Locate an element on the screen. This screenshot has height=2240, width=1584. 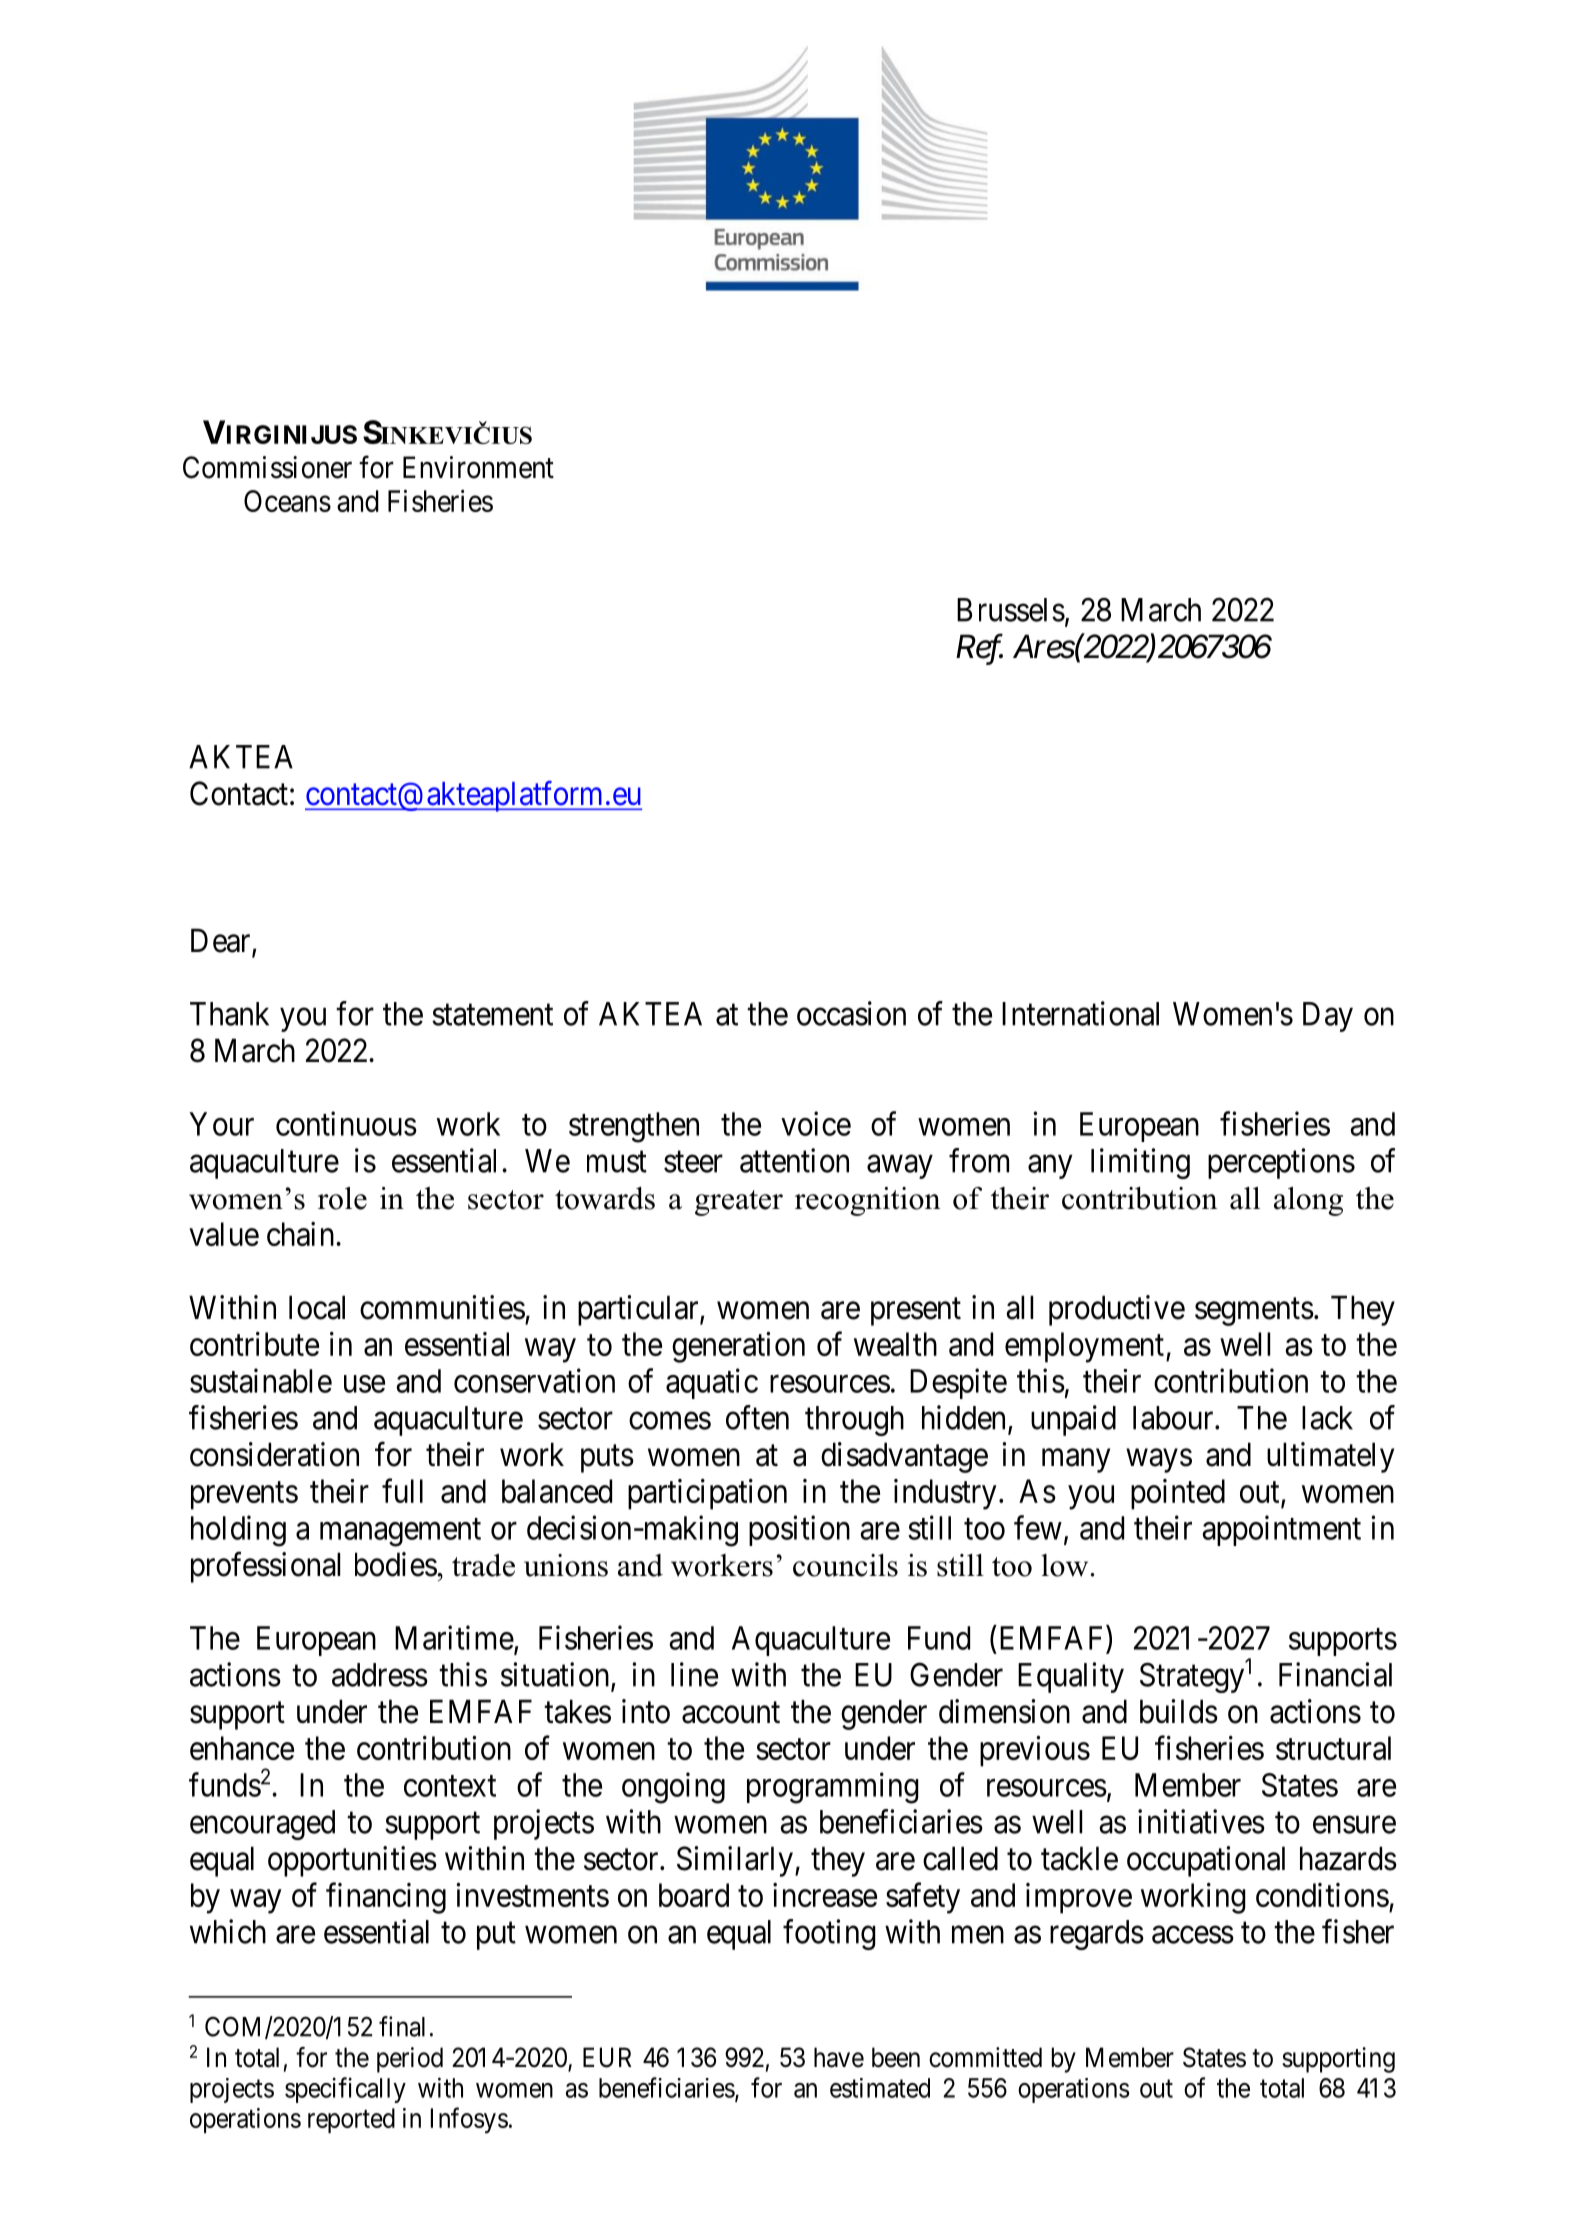
Dear is located at coordinates (222, 941).
